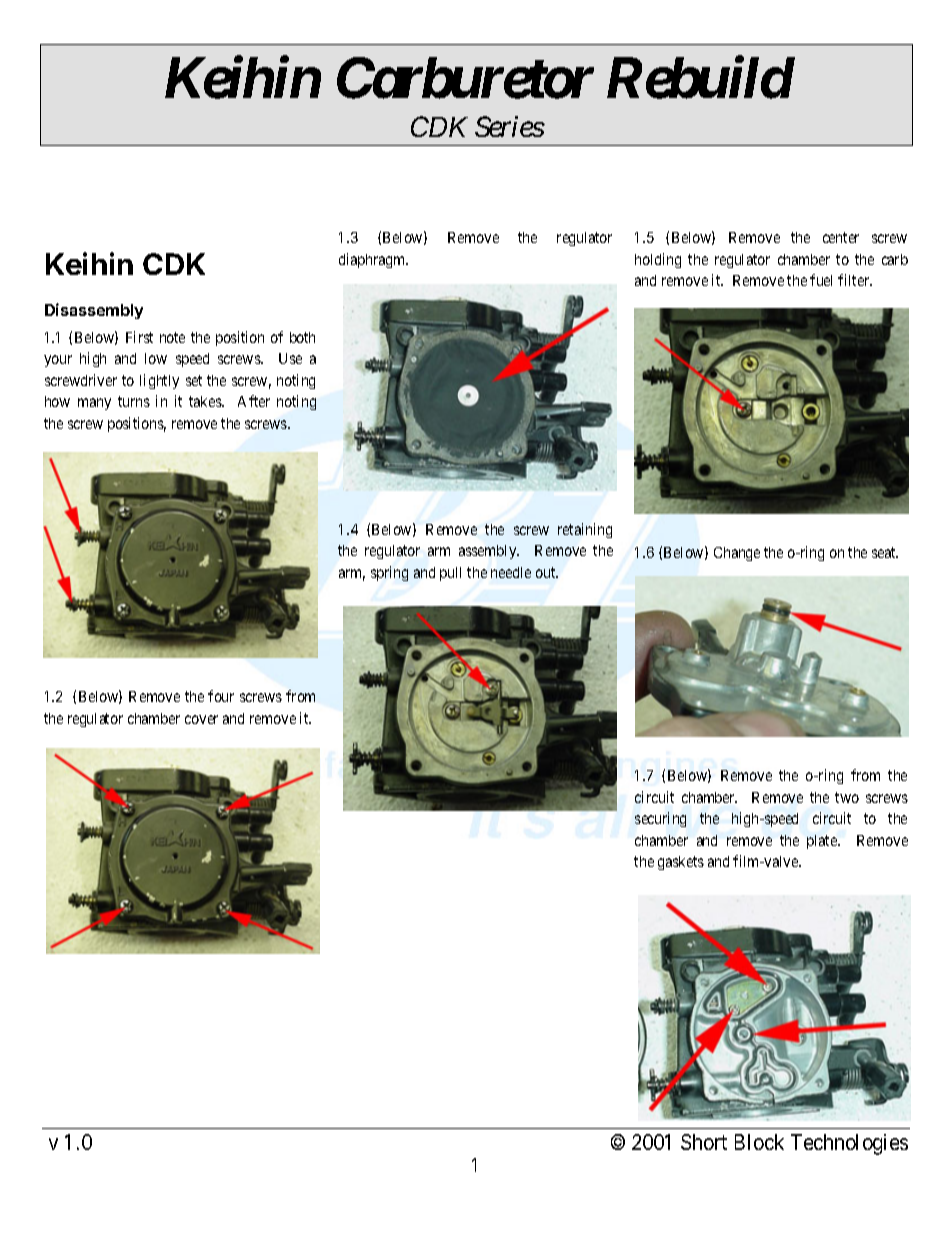  What do you see at coordinates (201, 719) in the page?
I see `cover` at bounding box center [201, 719].
